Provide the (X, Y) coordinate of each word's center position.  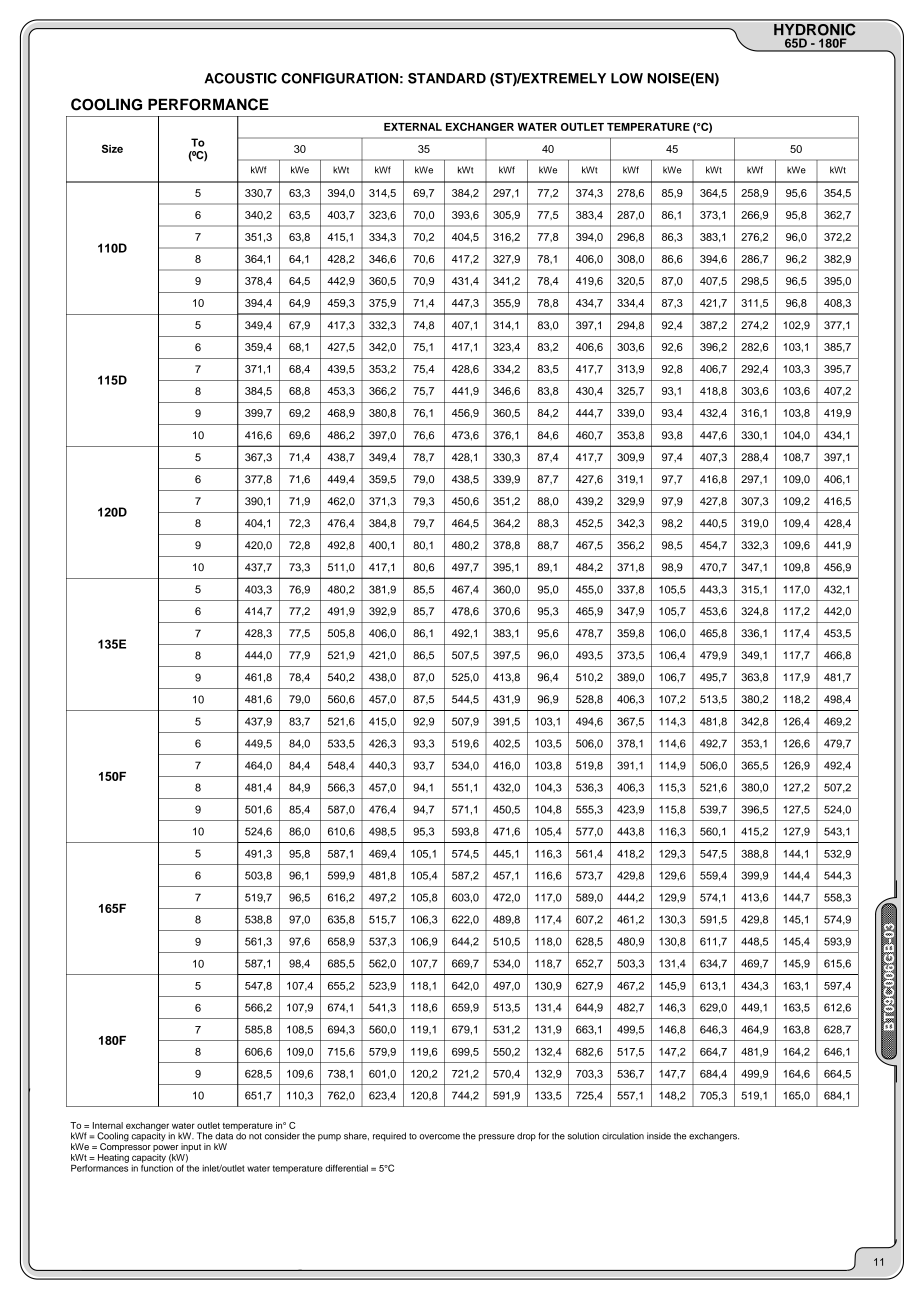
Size (112, 148)
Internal (108, 1125)
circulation (623, 1136)
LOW (627, 78)
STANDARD (447, 78)
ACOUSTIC (240, 78)
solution (583, 1136)
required (389, 1136)
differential (346, 1168)
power (166, 1148)
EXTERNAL (413, 127)
